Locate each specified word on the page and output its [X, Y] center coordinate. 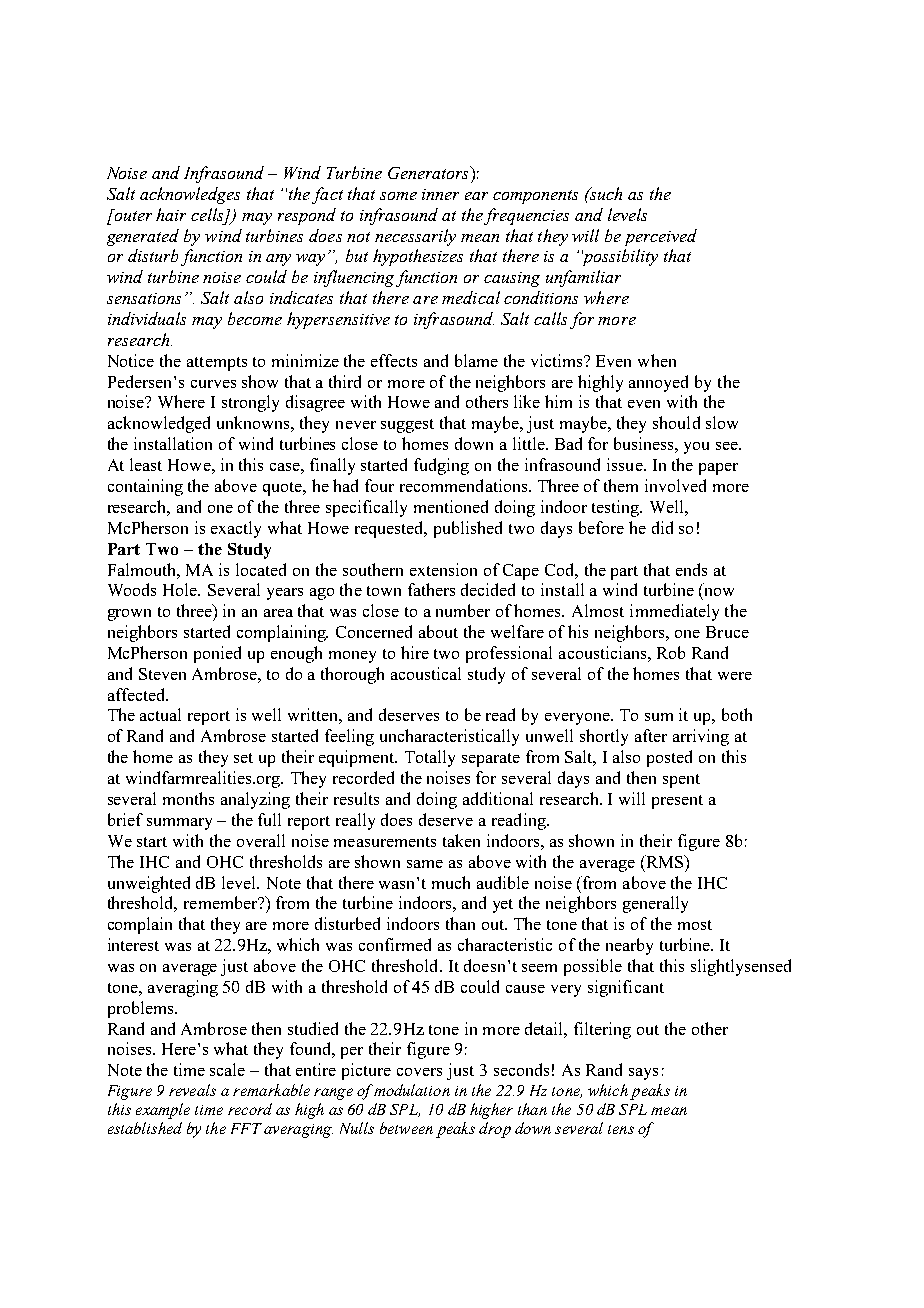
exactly [236, 529]
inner [440, 194]
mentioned [451, 506]
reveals [192, 1090]
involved [675, 485]
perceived [661, 237]
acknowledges [190, 195]
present [677, 802]
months [188, 798]
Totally [430, 758]
